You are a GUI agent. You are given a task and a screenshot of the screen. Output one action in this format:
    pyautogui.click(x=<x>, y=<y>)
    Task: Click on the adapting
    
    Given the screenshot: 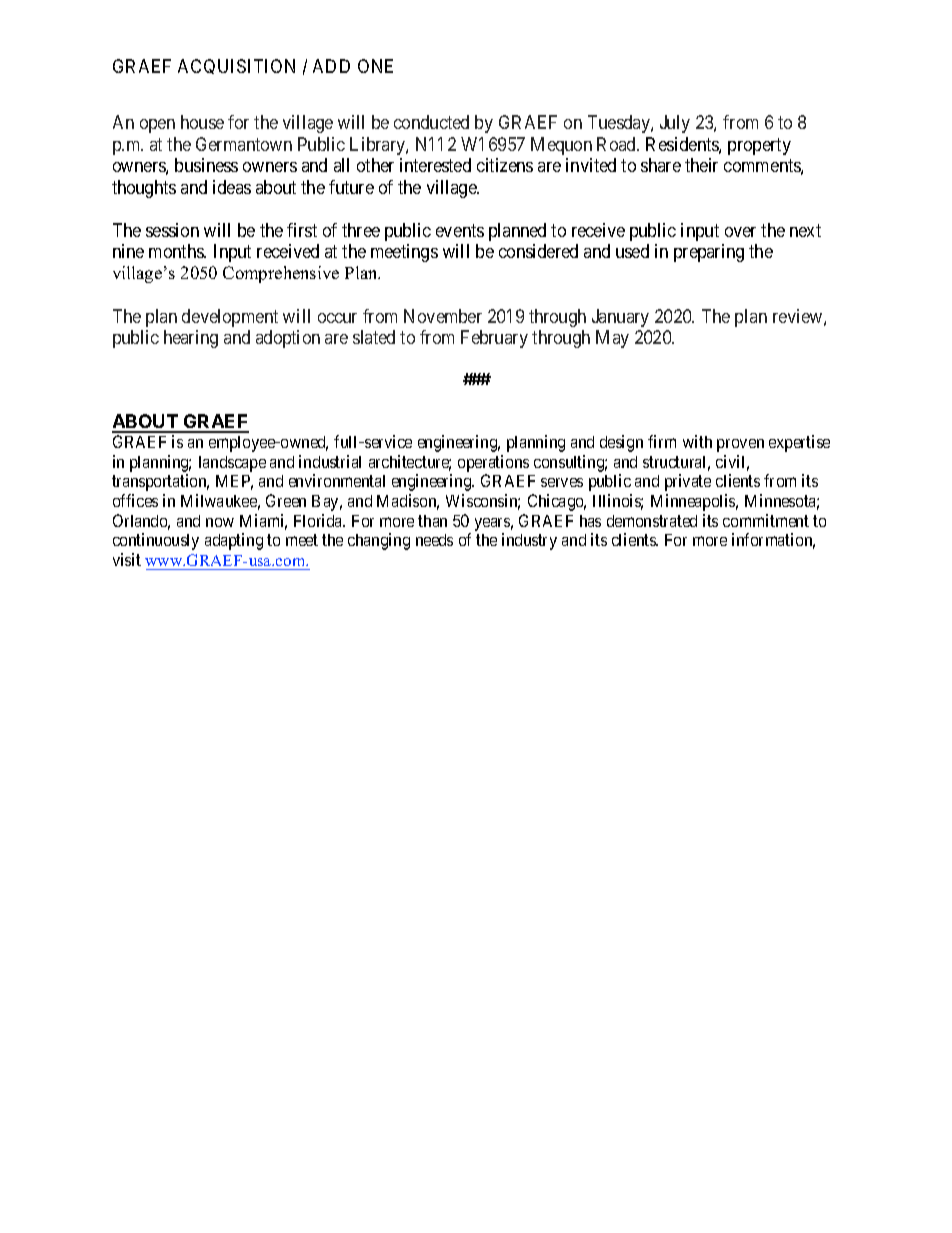 What is the action you would take?
    pyautogui.click(x=234, y=541)
